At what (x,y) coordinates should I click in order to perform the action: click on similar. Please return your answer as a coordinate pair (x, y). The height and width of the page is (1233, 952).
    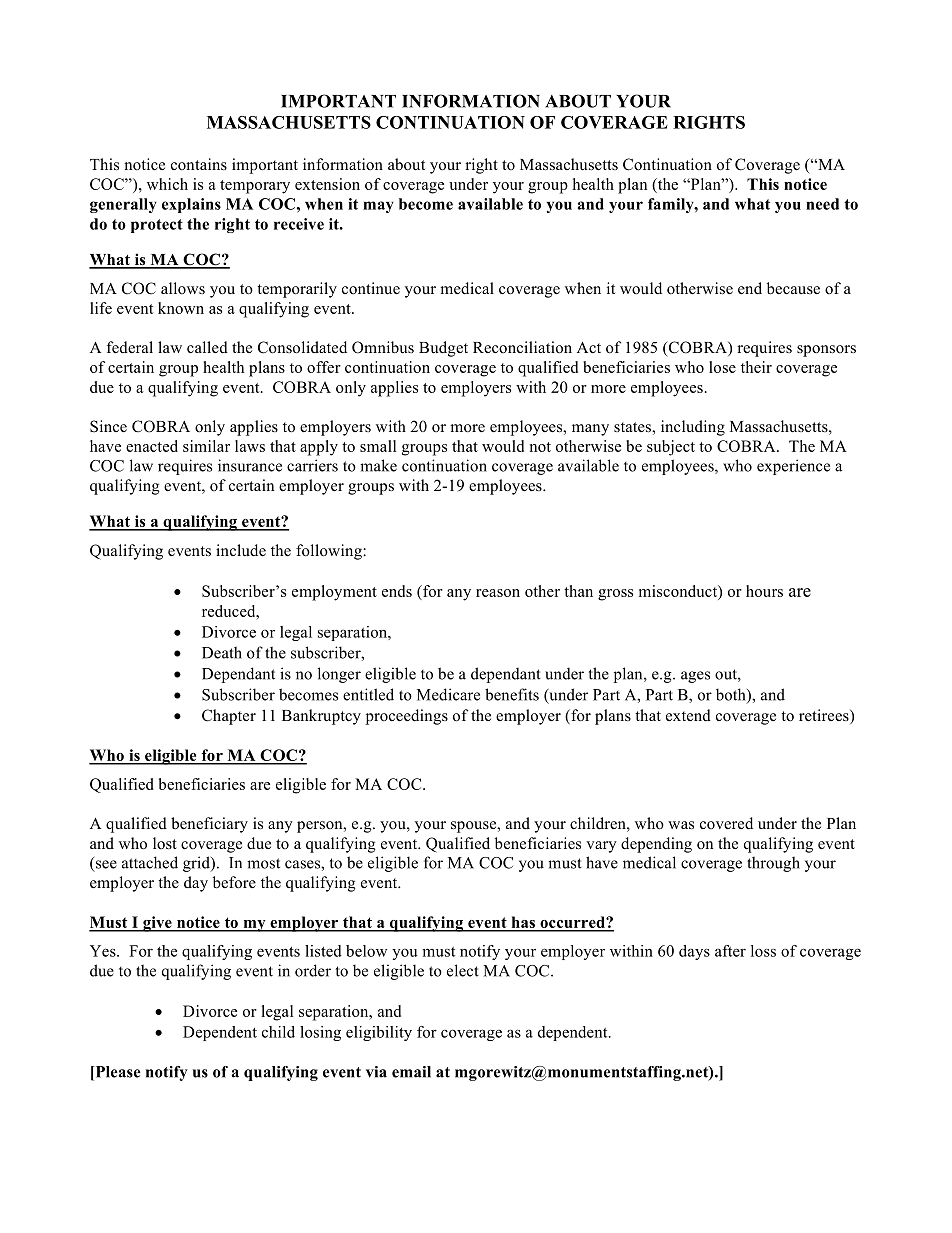
    Looking at the image, I should click on (206, 446).
